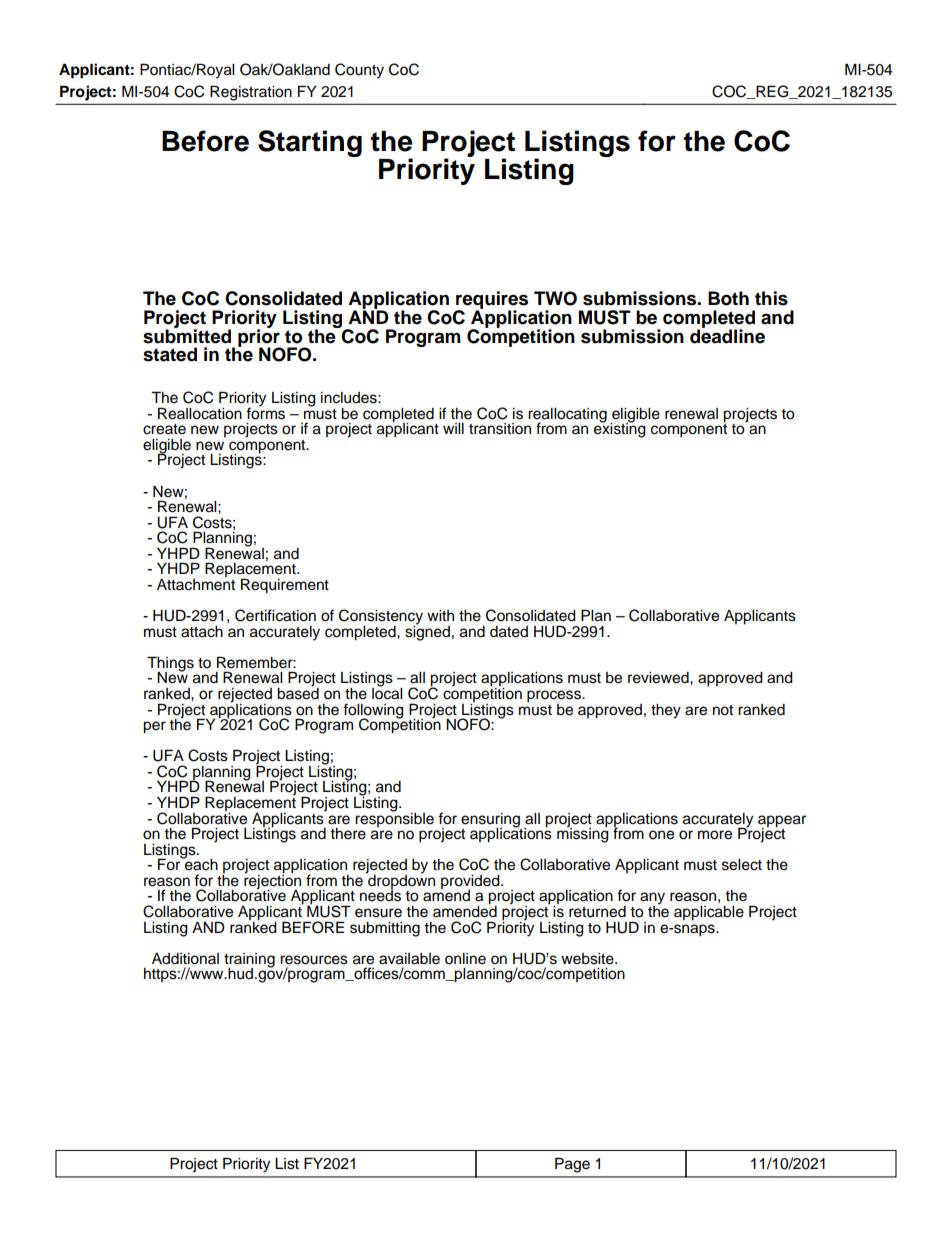 The height and width of the image is (1233, 952). Describe the element at coordinates (359, 71) in the image. I see `County` at that location.
